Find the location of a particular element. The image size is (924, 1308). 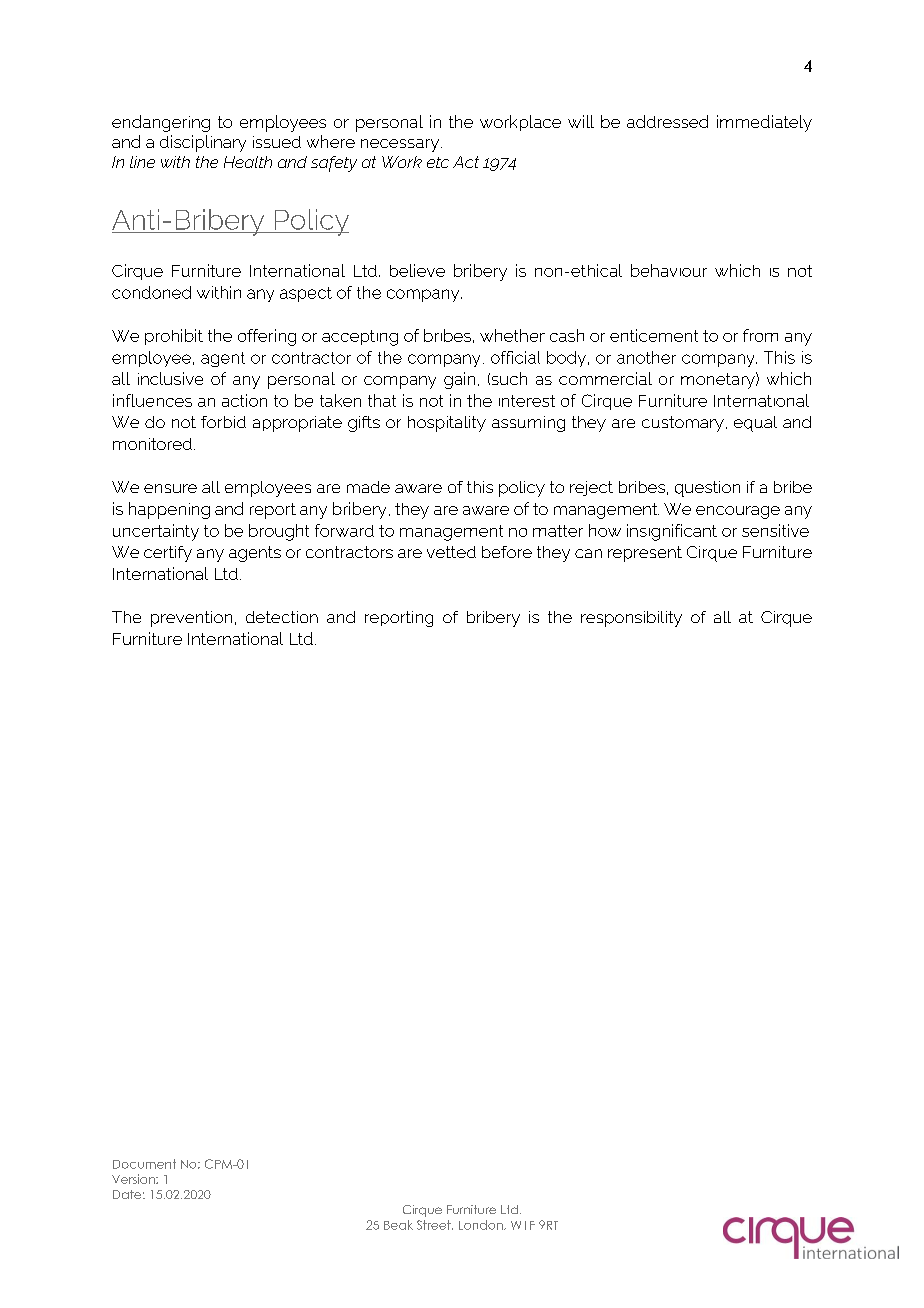

Document is located at coordinates (144, 1164).
